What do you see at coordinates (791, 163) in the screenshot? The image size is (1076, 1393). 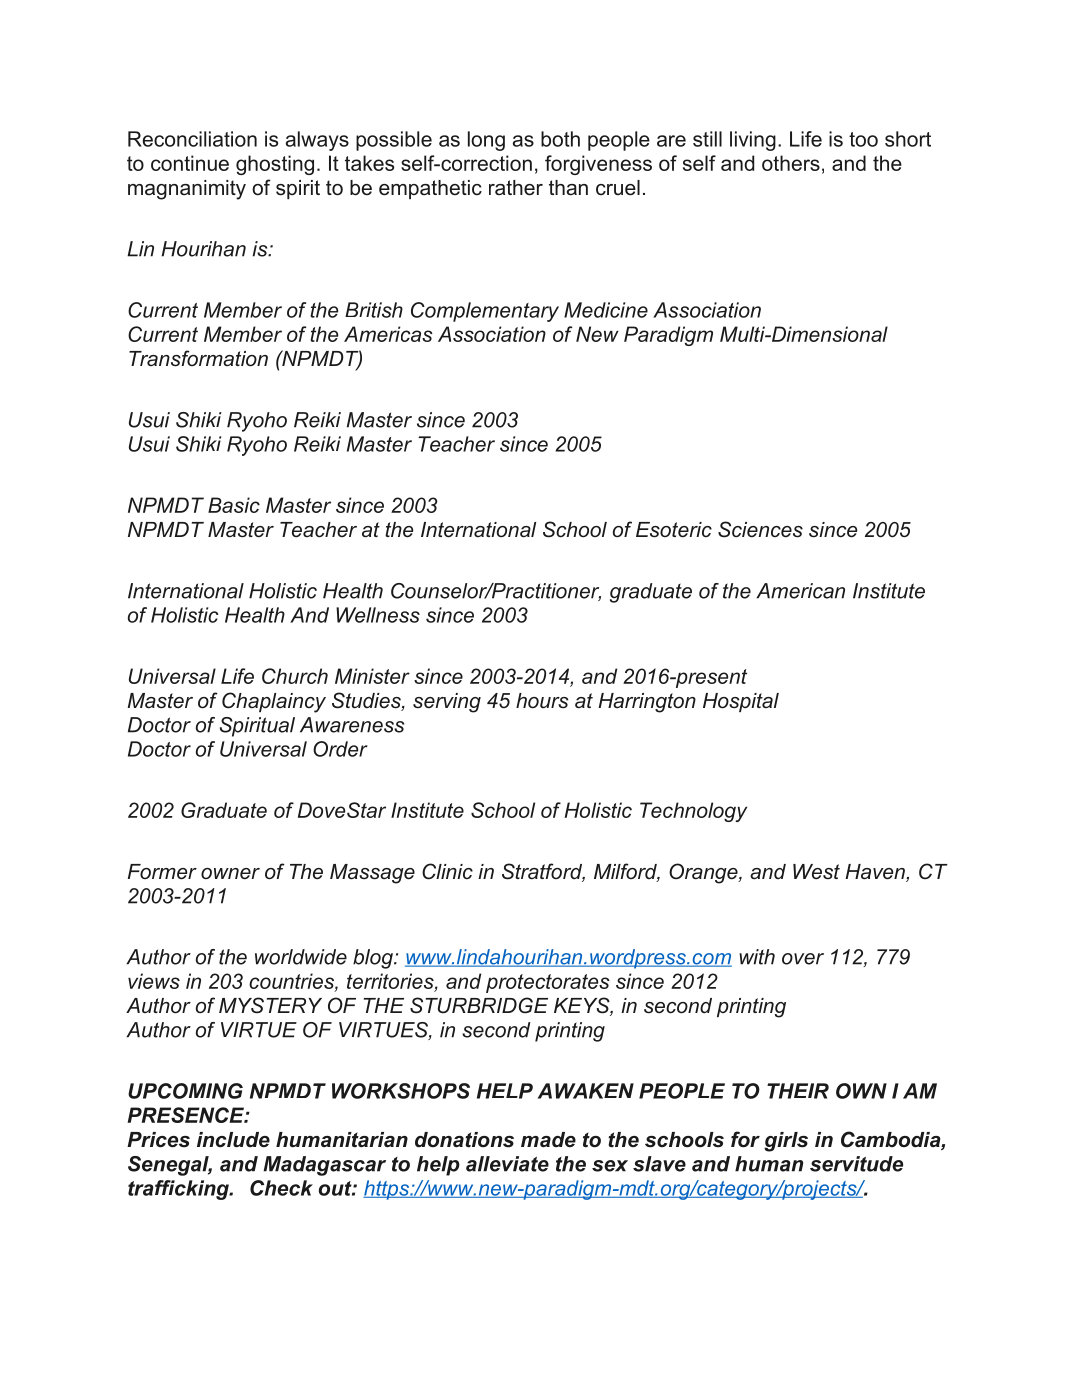 I see `others` at bounding box center [791, 163].
